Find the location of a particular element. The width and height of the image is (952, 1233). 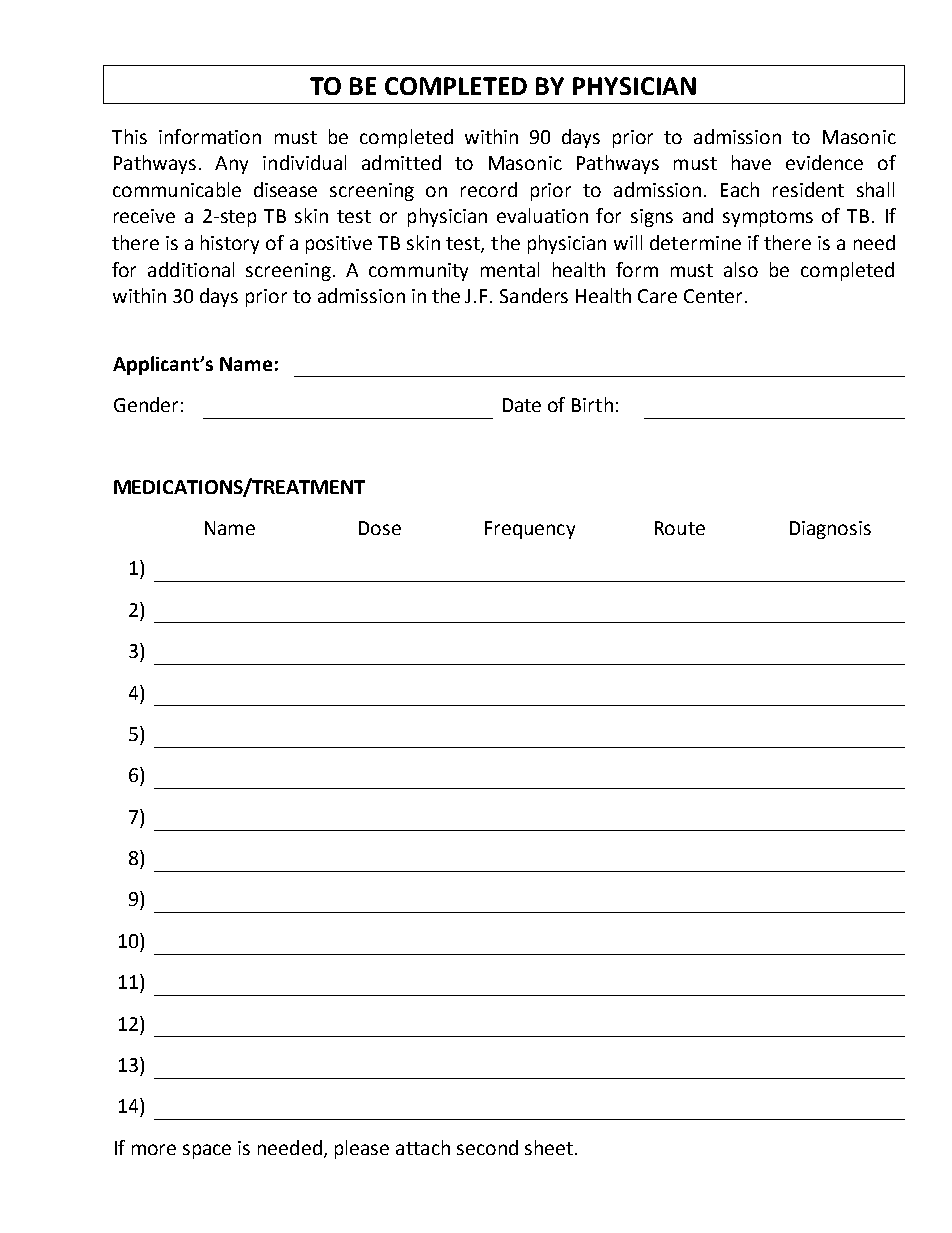

have is located at coordinates (751, 162).
